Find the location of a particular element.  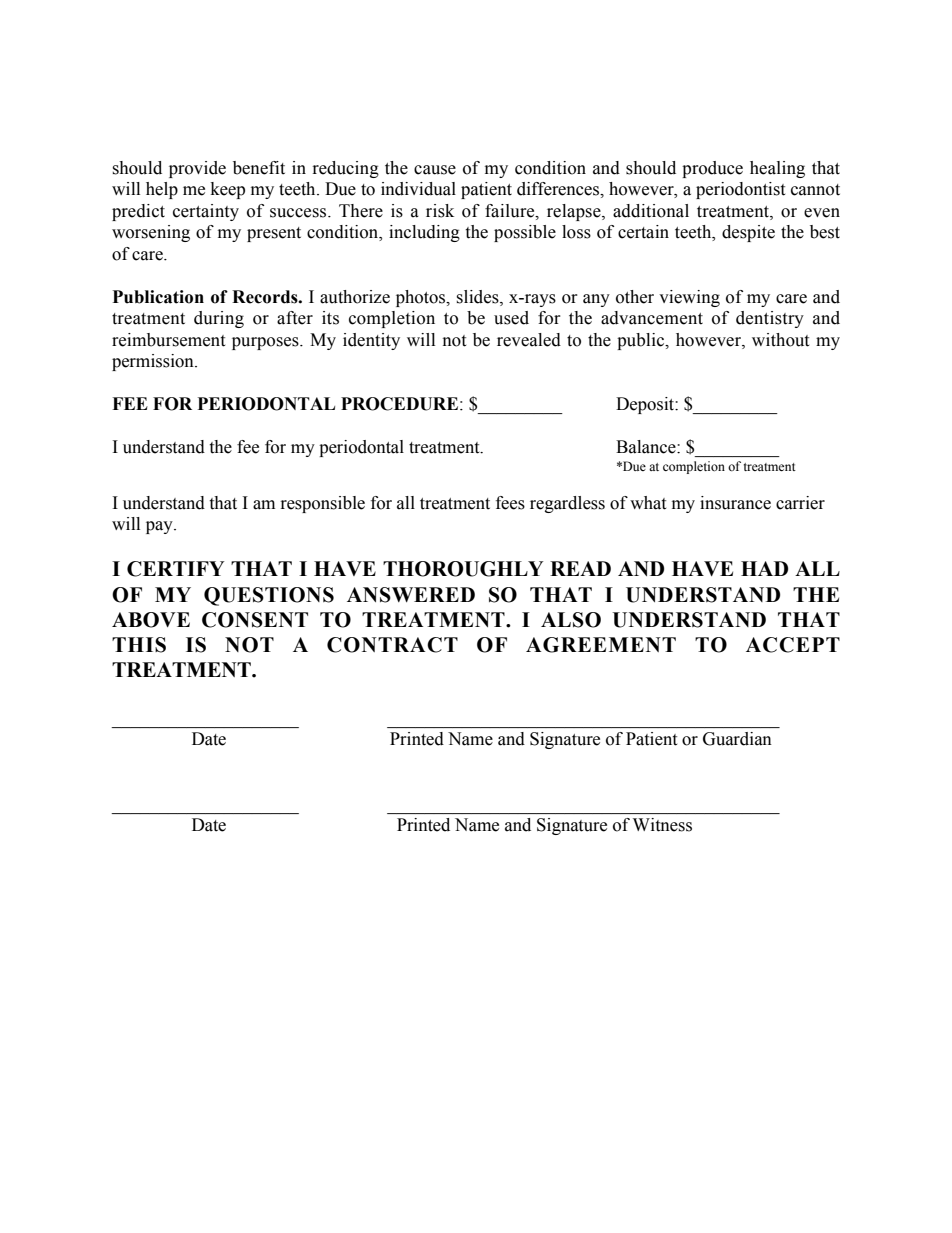

keep is located at coordinates (228, 190).
